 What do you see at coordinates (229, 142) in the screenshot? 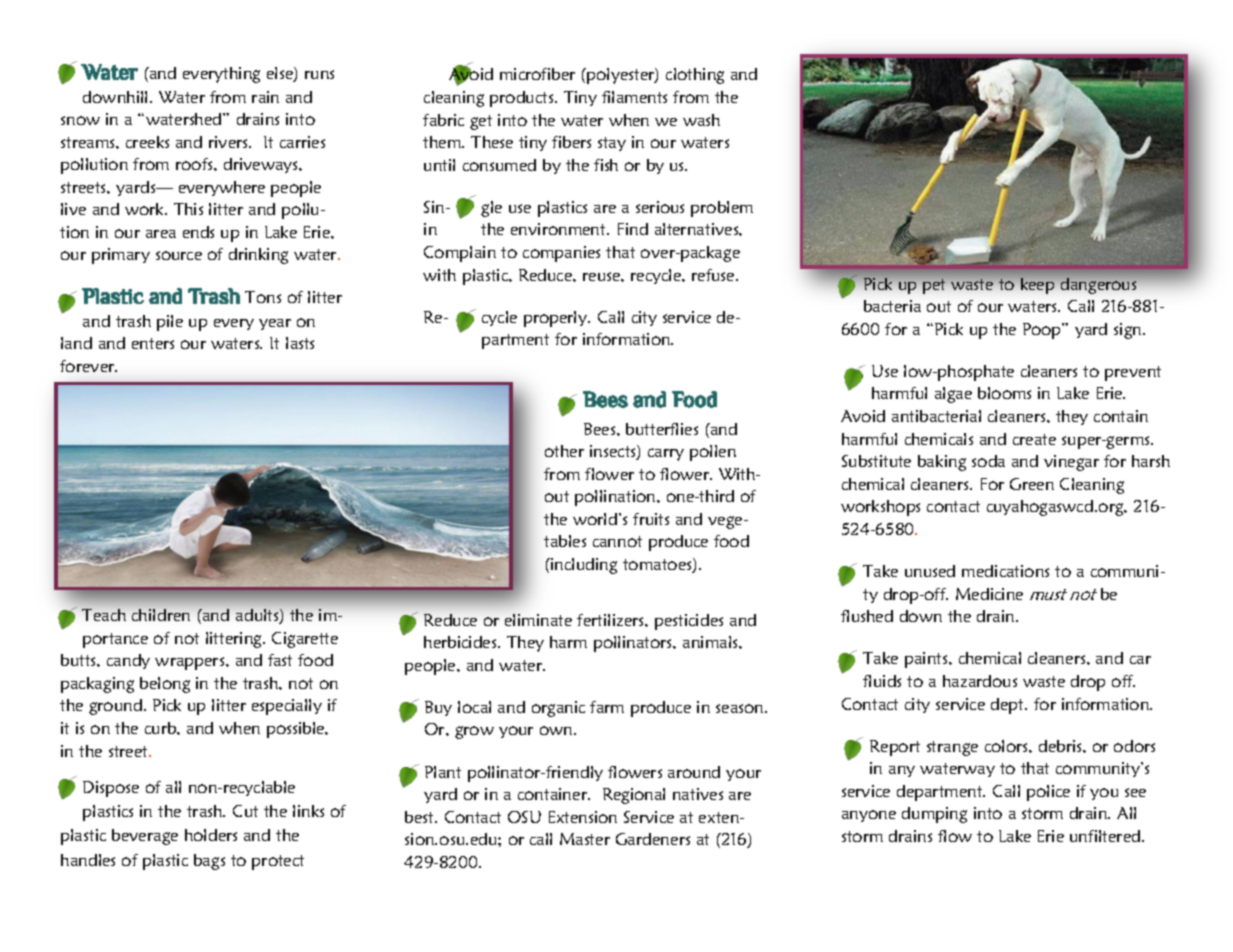
I see `rivers` at bounding box center [229, 142].
